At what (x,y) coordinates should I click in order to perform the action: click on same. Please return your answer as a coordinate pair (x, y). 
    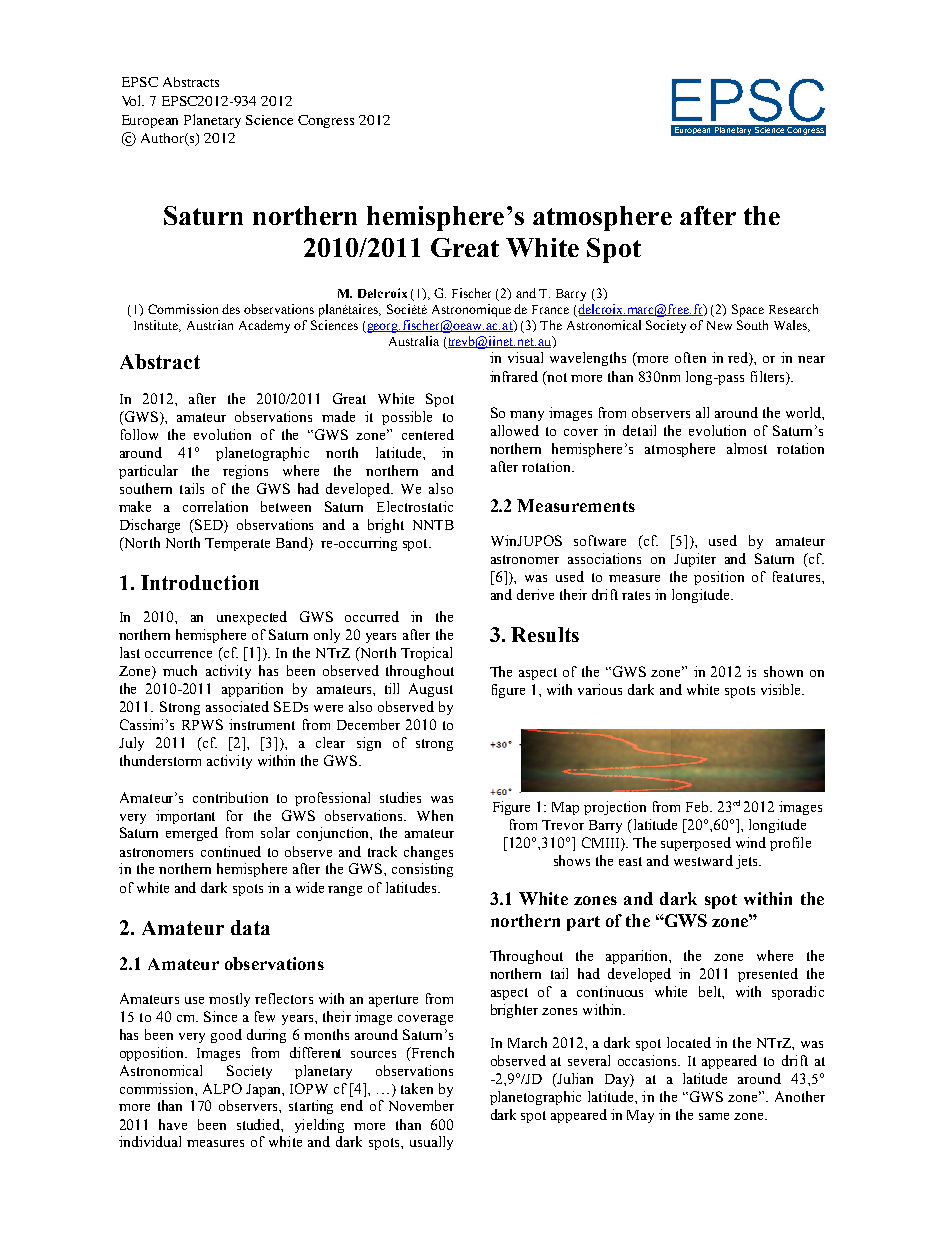
    Looking at the image, I should click on (714, 1116).
